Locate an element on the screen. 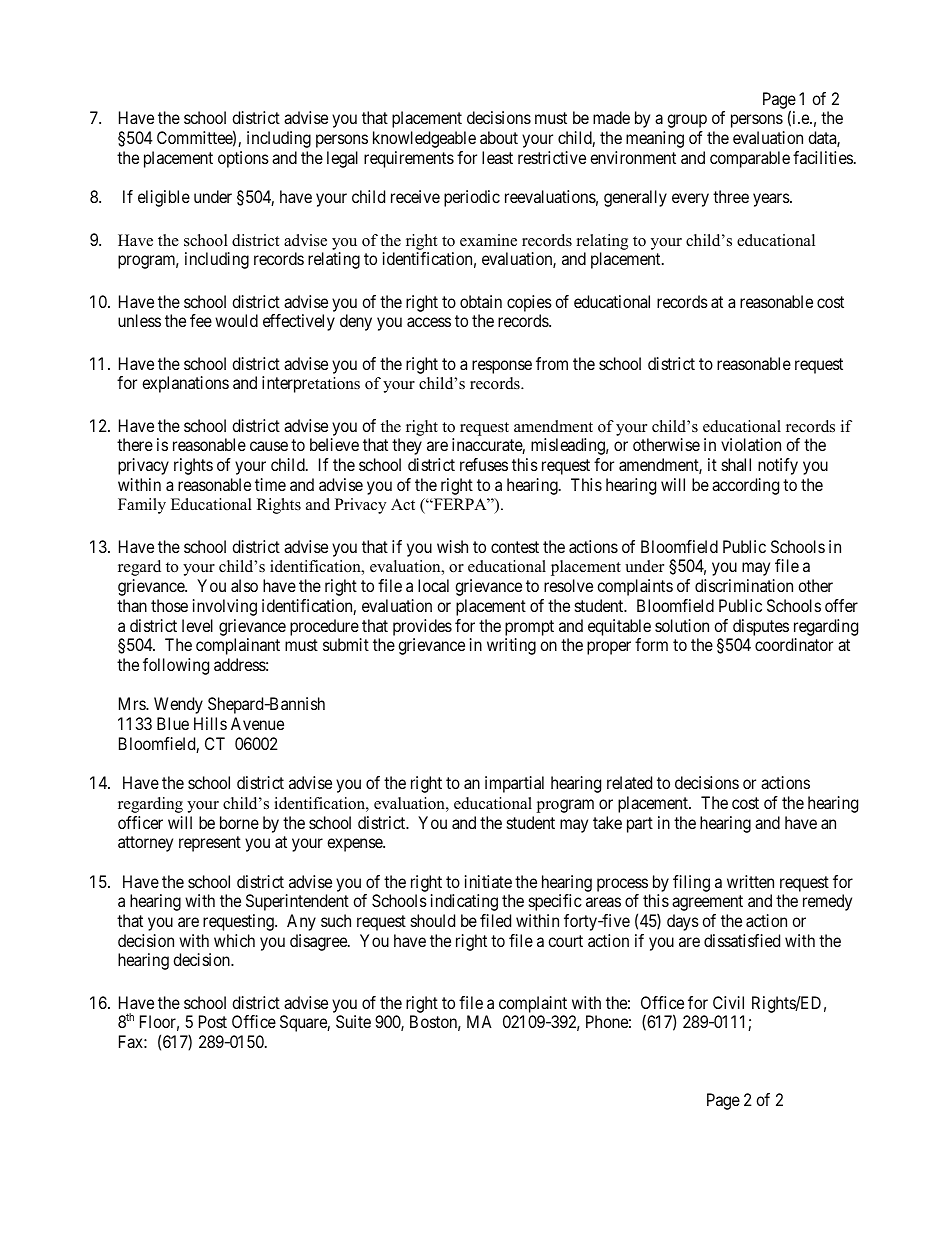 The image size is (952, 1233). written is located at coordinates (750, 881).
